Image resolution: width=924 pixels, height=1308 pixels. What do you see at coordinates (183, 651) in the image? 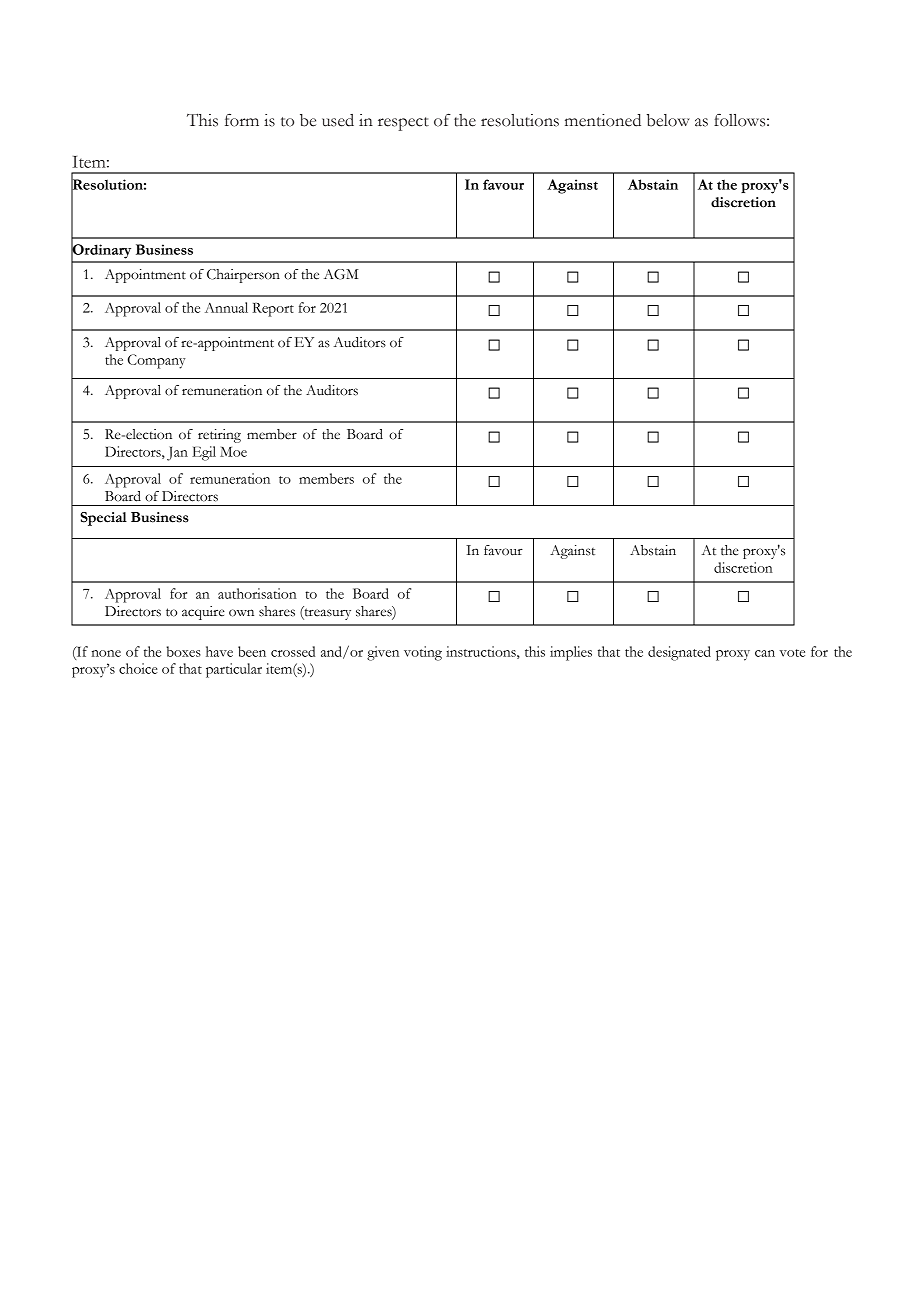
I see `boxes` at bounding box center [183, 651].
